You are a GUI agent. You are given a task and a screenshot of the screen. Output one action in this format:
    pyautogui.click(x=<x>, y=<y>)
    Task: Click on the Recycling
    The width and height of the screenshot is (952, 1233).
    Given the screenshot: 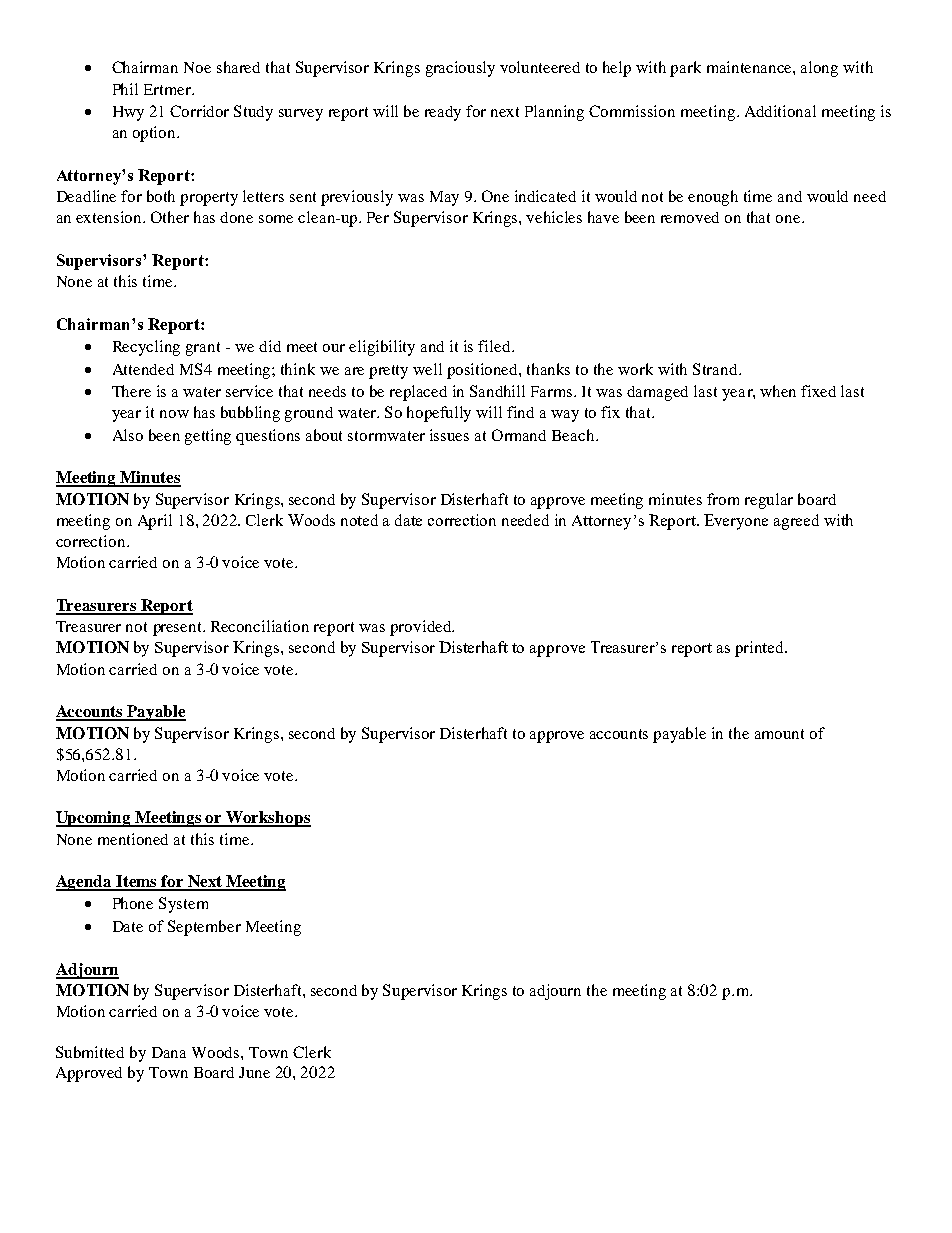 What is the action you would take?
    pyautogui.click(x=146, y=348)
